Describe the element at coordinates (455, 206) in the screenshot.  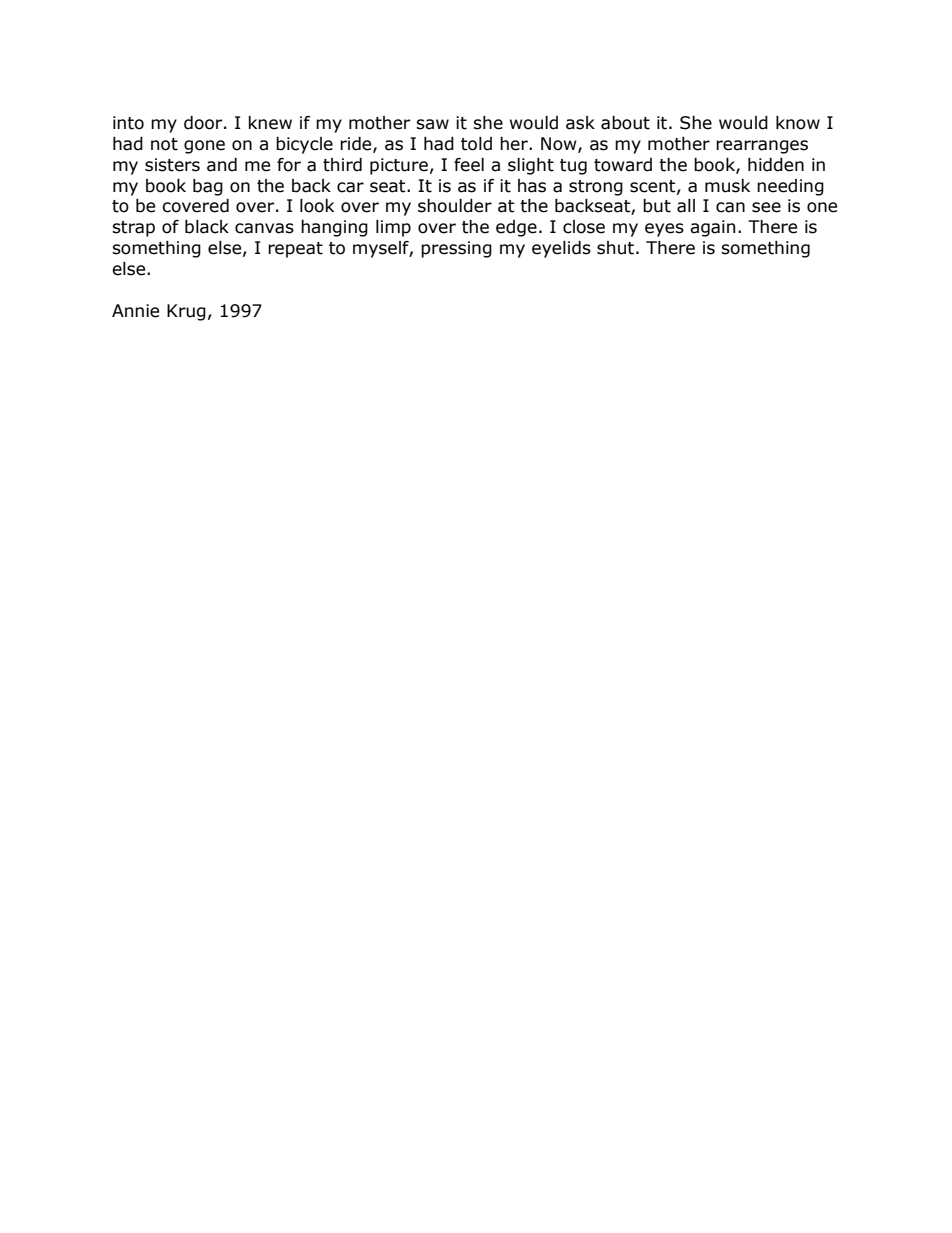
I see `shoulder` at that location.
